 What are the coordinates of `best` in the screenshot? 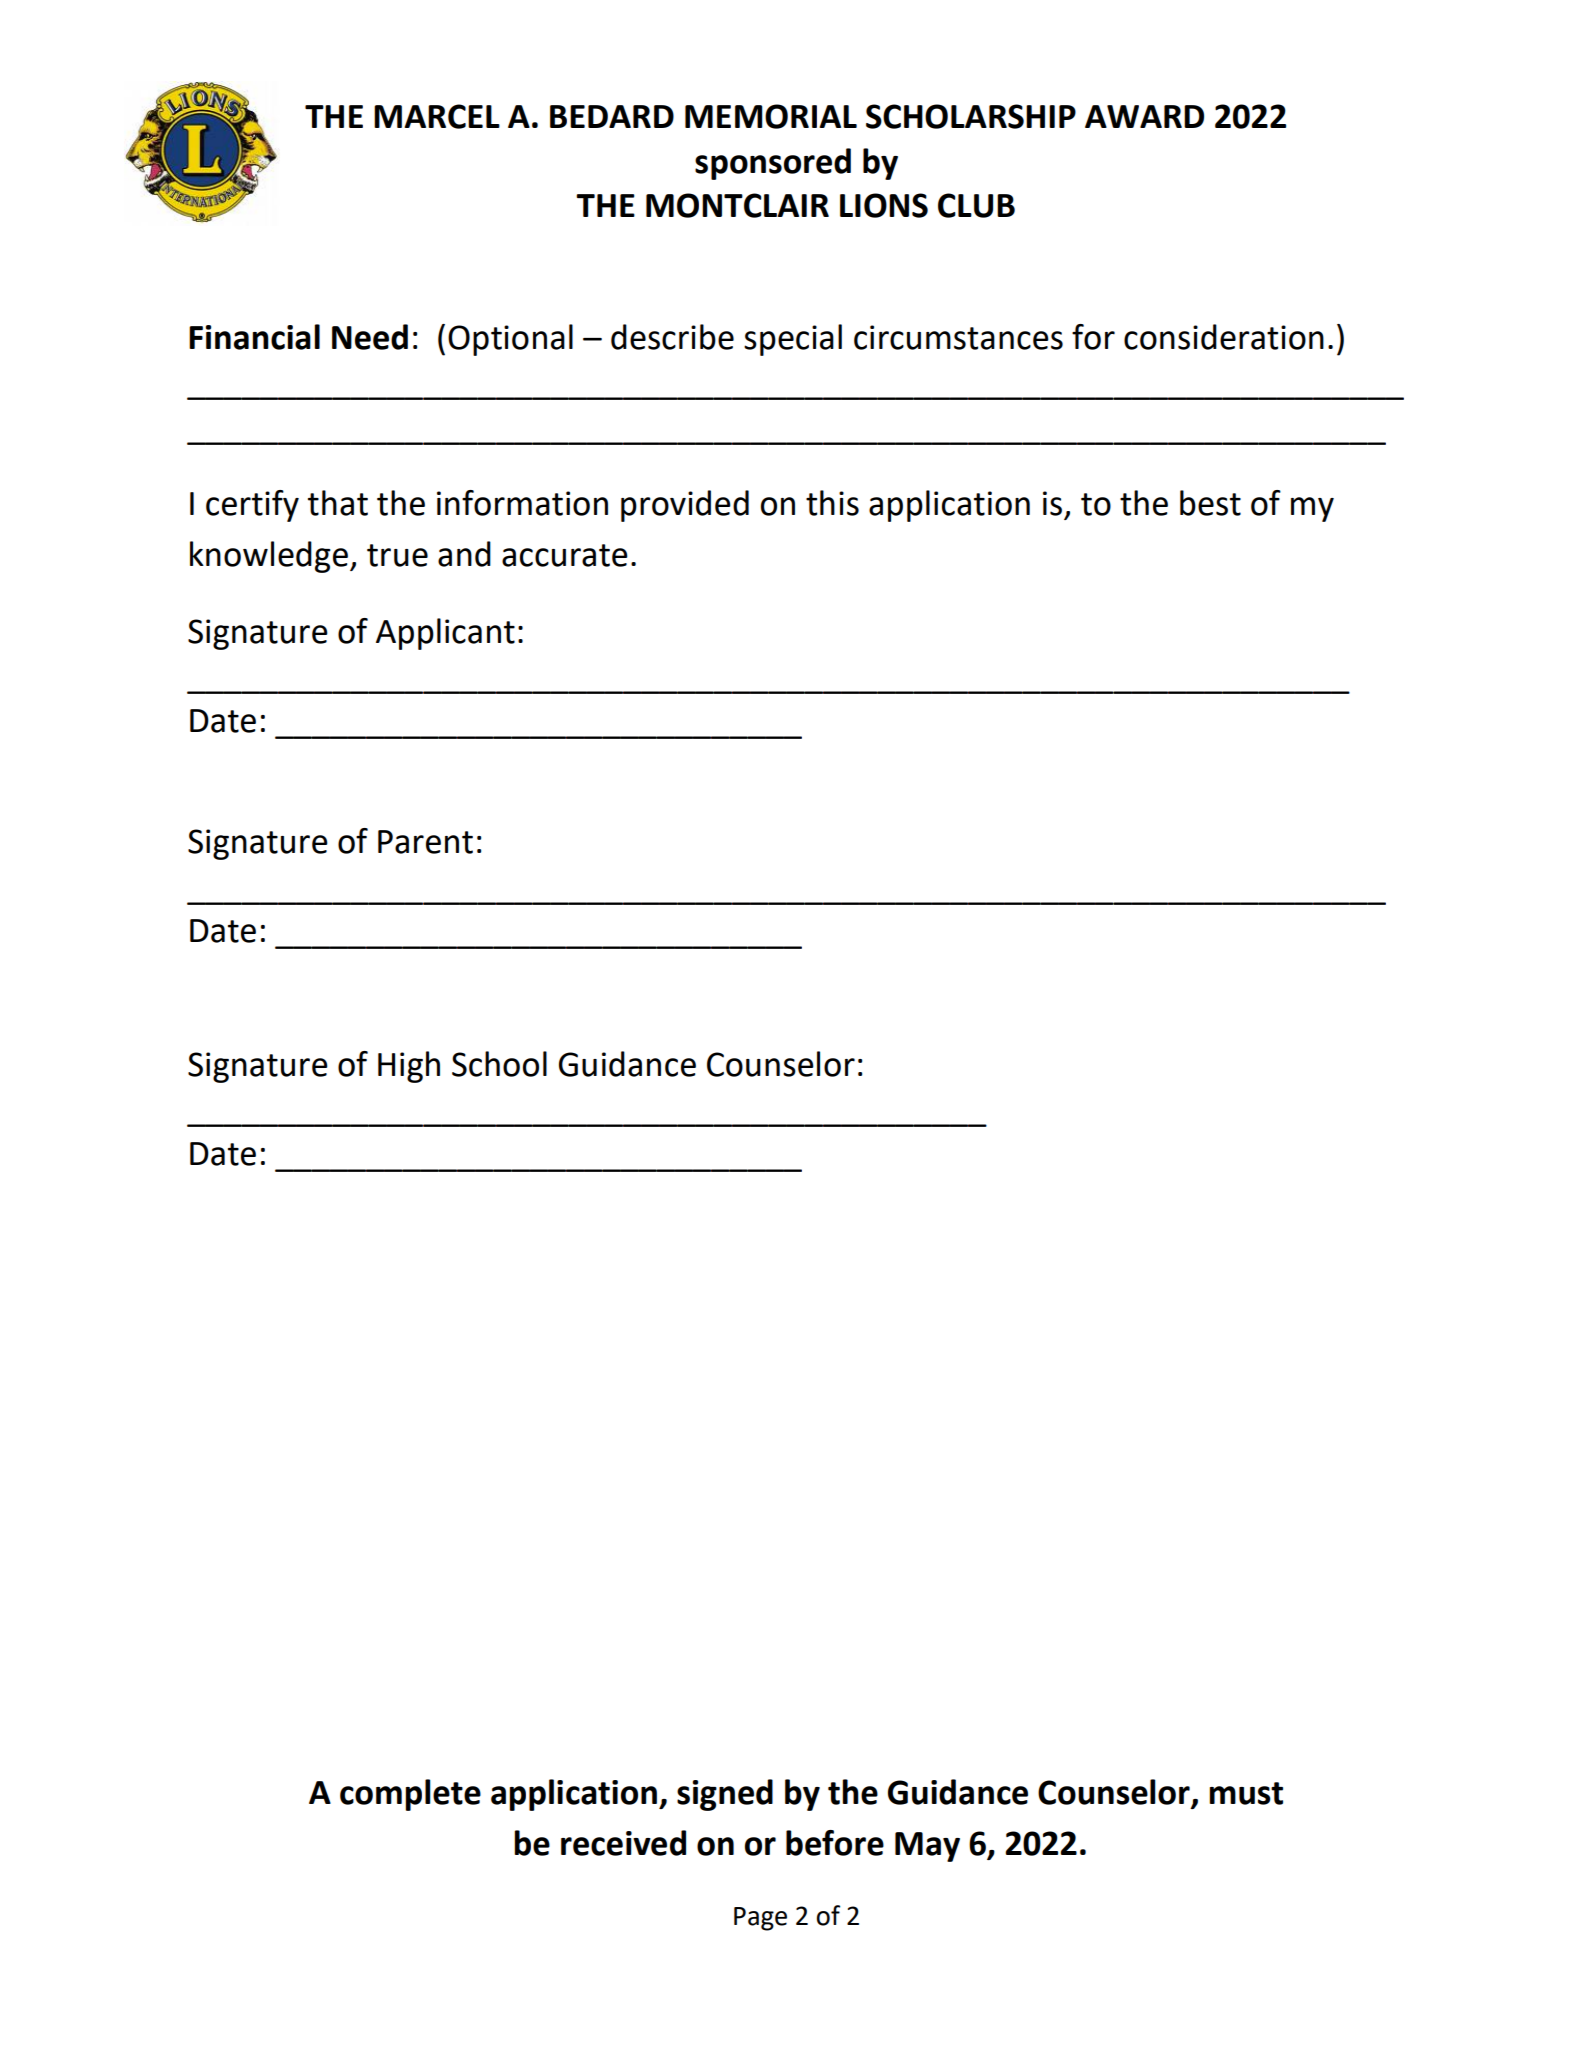 It's located at (1210, 503).
